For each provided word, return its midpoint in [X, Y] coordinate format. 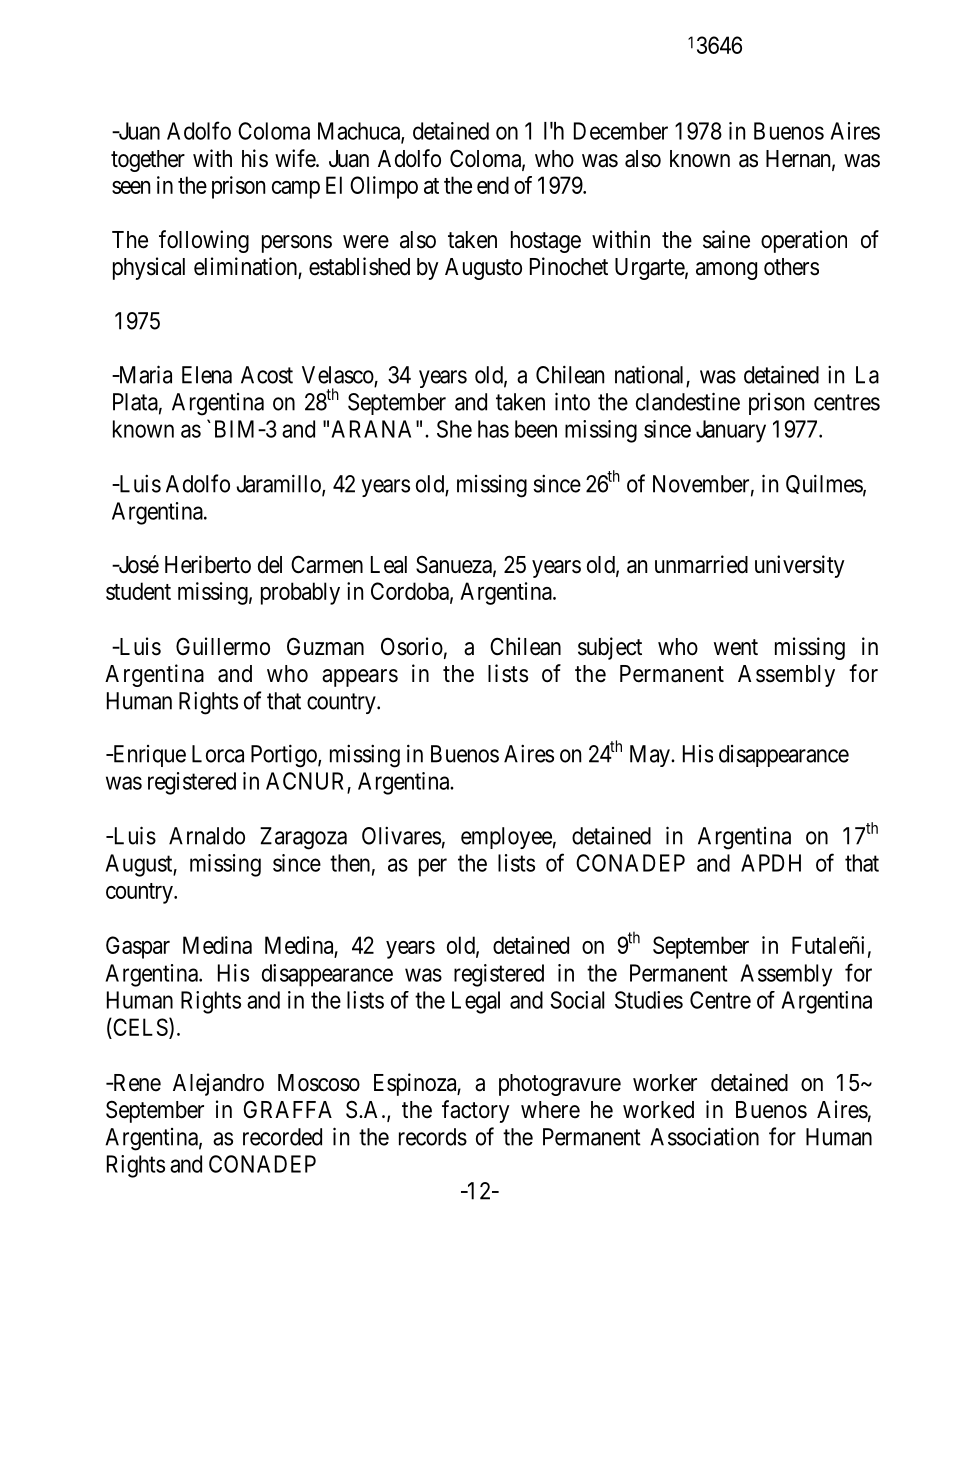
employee [506, 838]
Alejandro [218, 1084]
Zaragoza [303, 838]
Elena [207, 375]
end [493, 185]
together [148, 161]
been [536, 429]
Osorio [412, 646]
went [736, 647]
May [651, 756]
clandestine [688, 401]
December [621, 131]
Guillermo [223, 646]
